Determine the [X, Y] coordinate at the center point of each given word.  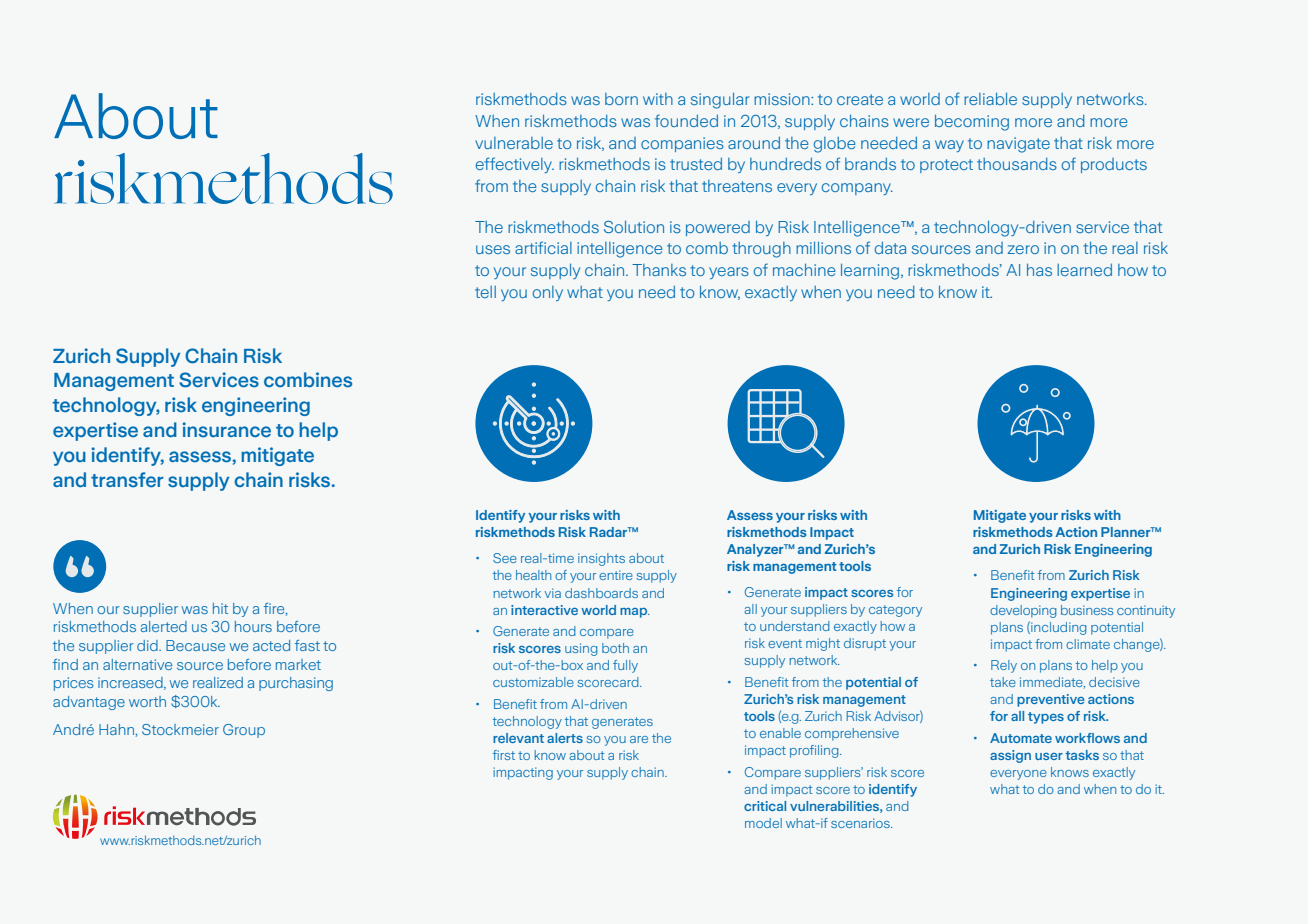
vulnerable [514, 143]
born [621, 99]
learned [1084, 270]
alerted [164, 626]
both [615, 648]
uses [493, 249]
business [1087, 610]
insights [601, 559]
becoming [972, 122]
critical [765, 806]
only [548, 293]
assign [1010, 756]
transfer [127, 480]
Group [244, 731]
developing [1023, 611]
